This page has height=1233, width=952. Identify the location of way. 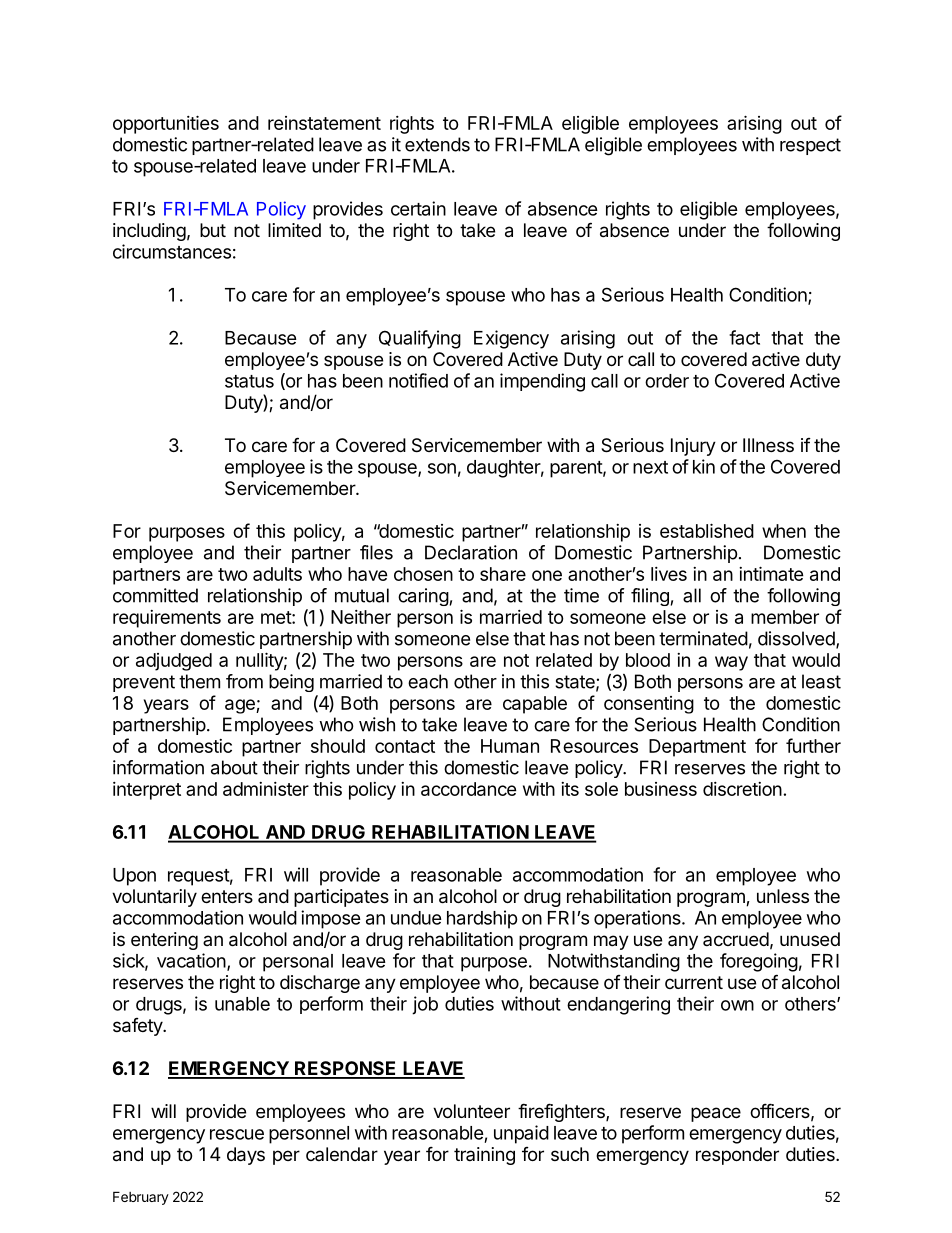
(731, 663).
